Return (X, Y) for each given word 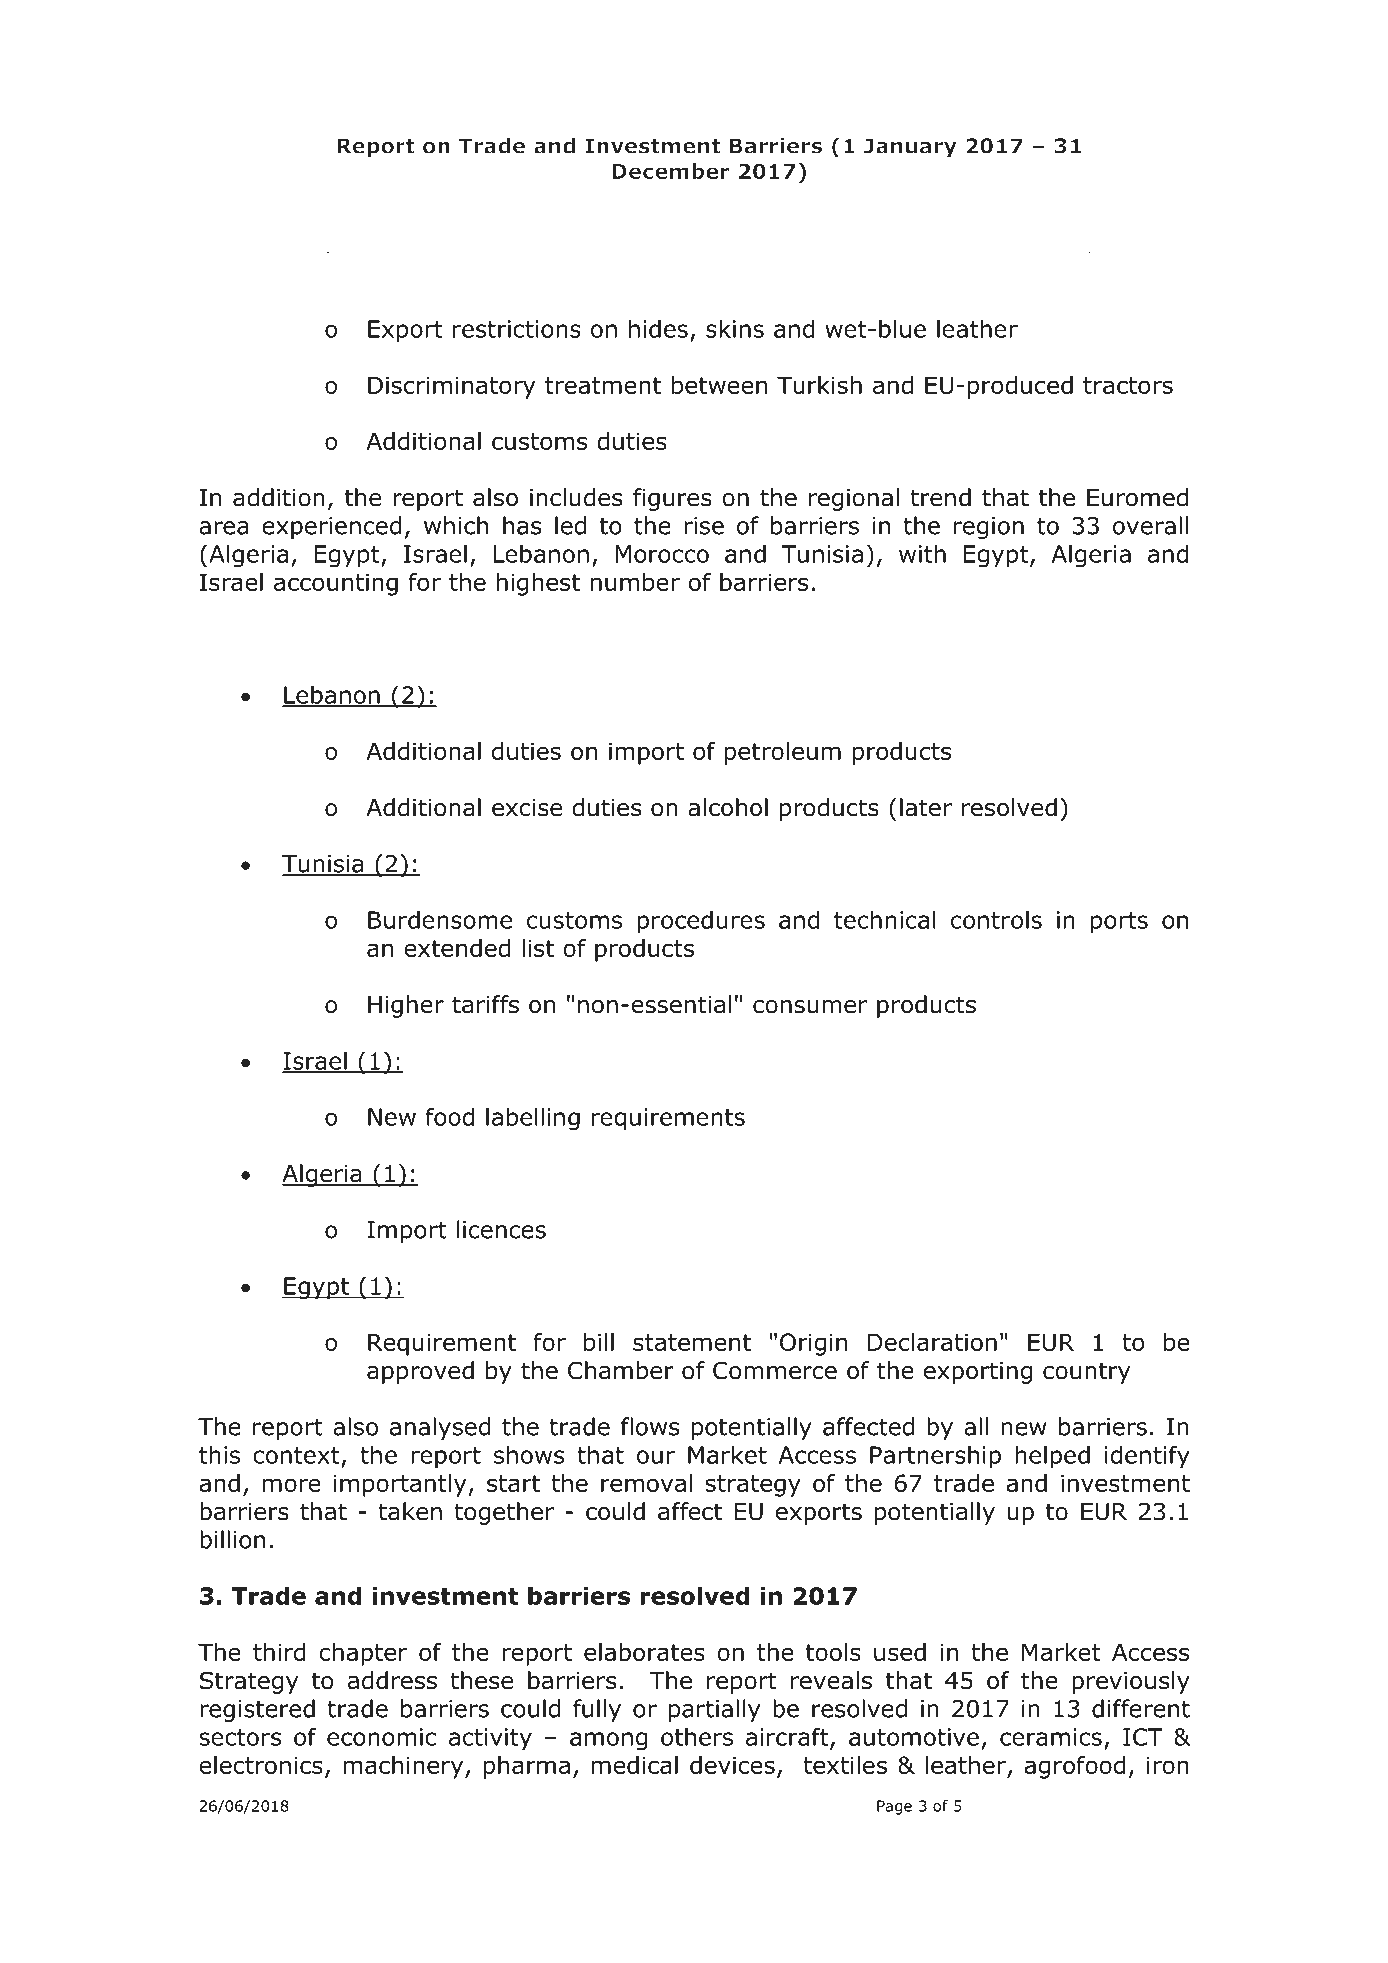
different (1141, 1708)
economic (381, 1737)
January (910, 148)
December (670, 171)
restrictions (517, 329)
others (697, 1736)
